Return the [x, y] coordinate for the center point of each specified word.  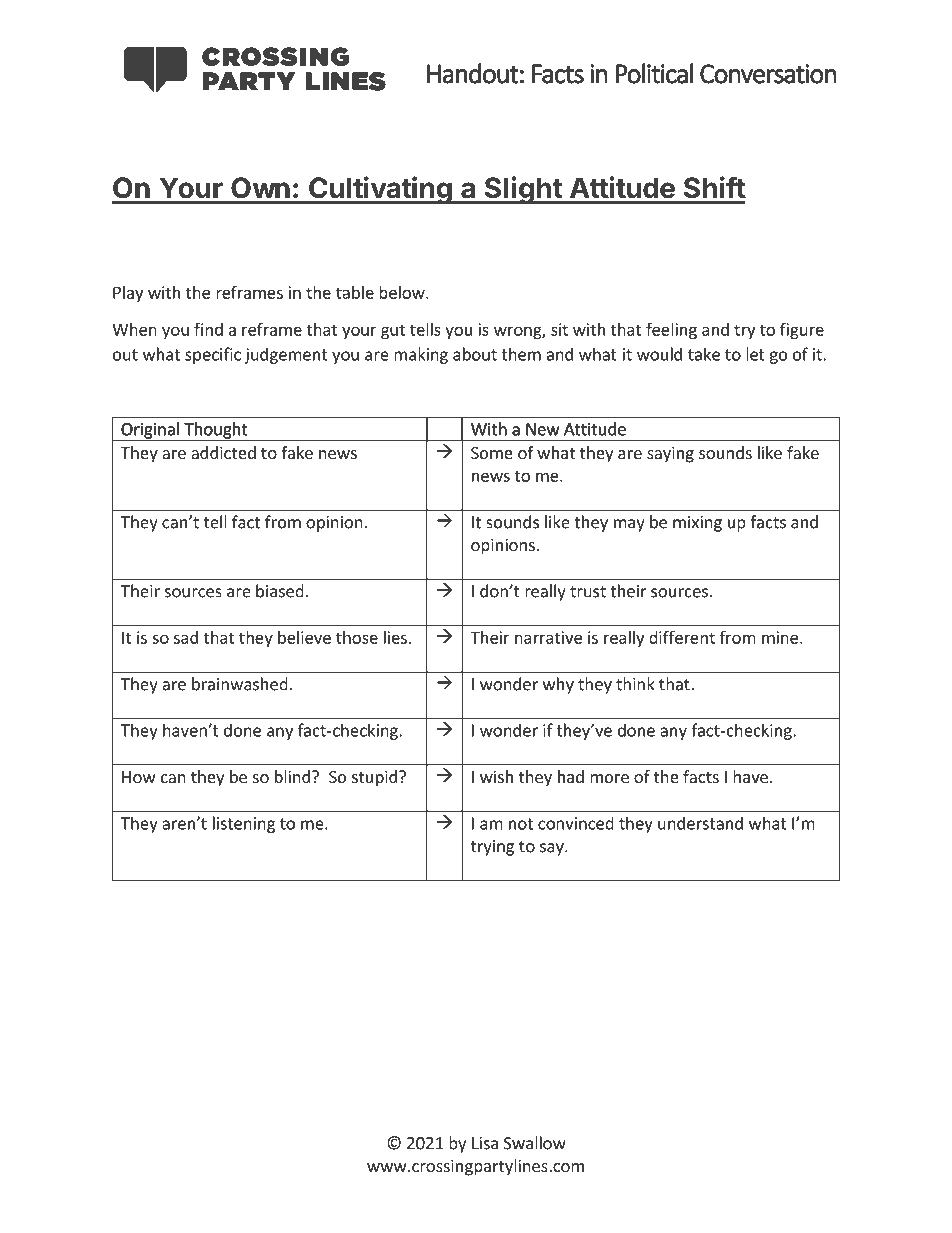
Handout [473, 73]
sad [186, 637]
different [682, 637]
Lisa [485, 1143]
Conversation [768, 74]
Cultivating [380, 190]
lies [395, 637]
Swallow [535, 1143]
